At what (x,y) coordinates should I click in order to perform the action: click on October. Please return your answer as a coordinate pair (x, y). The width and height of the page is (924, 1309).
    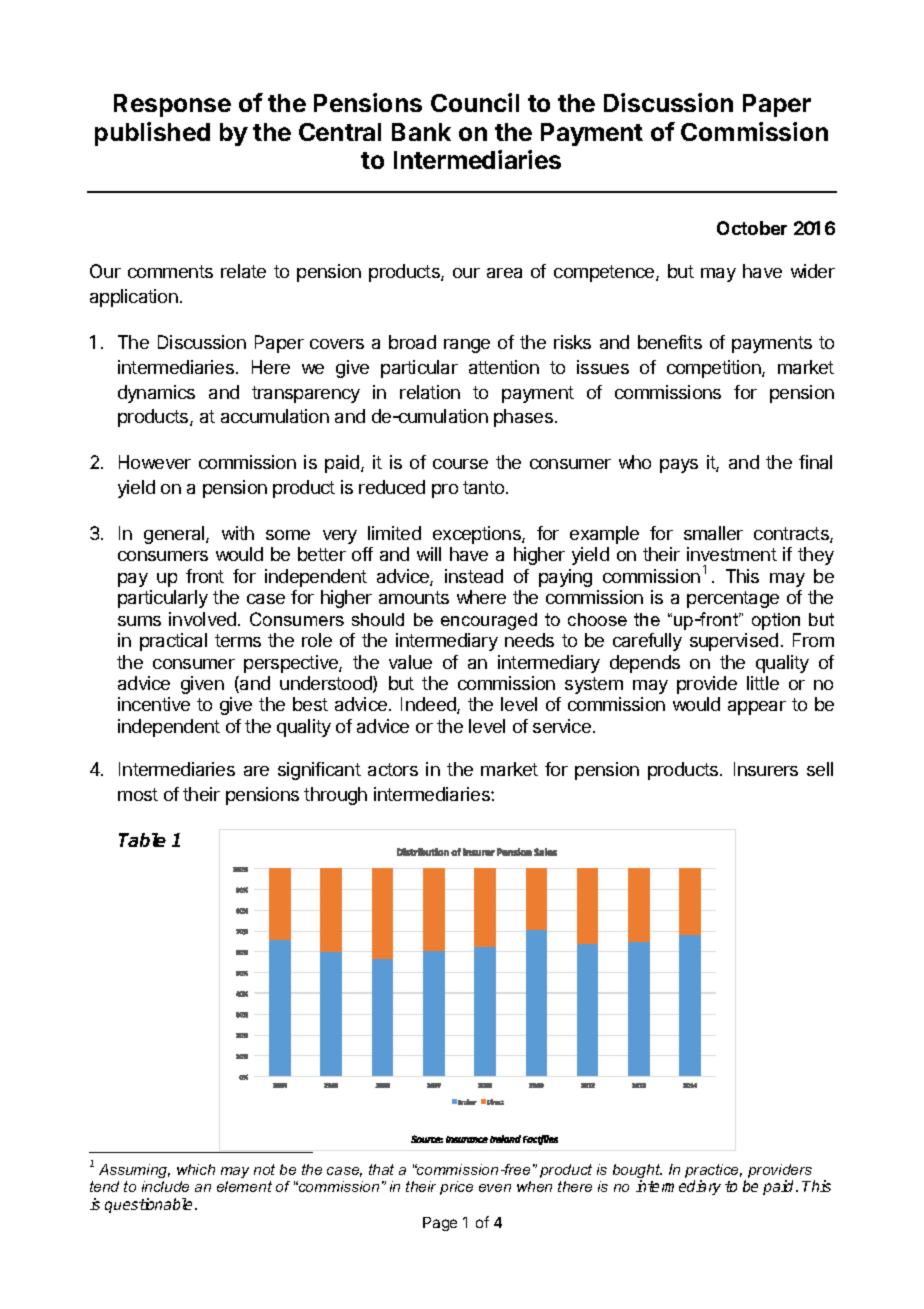
    Looking at the image, I should click on (752, 228).
